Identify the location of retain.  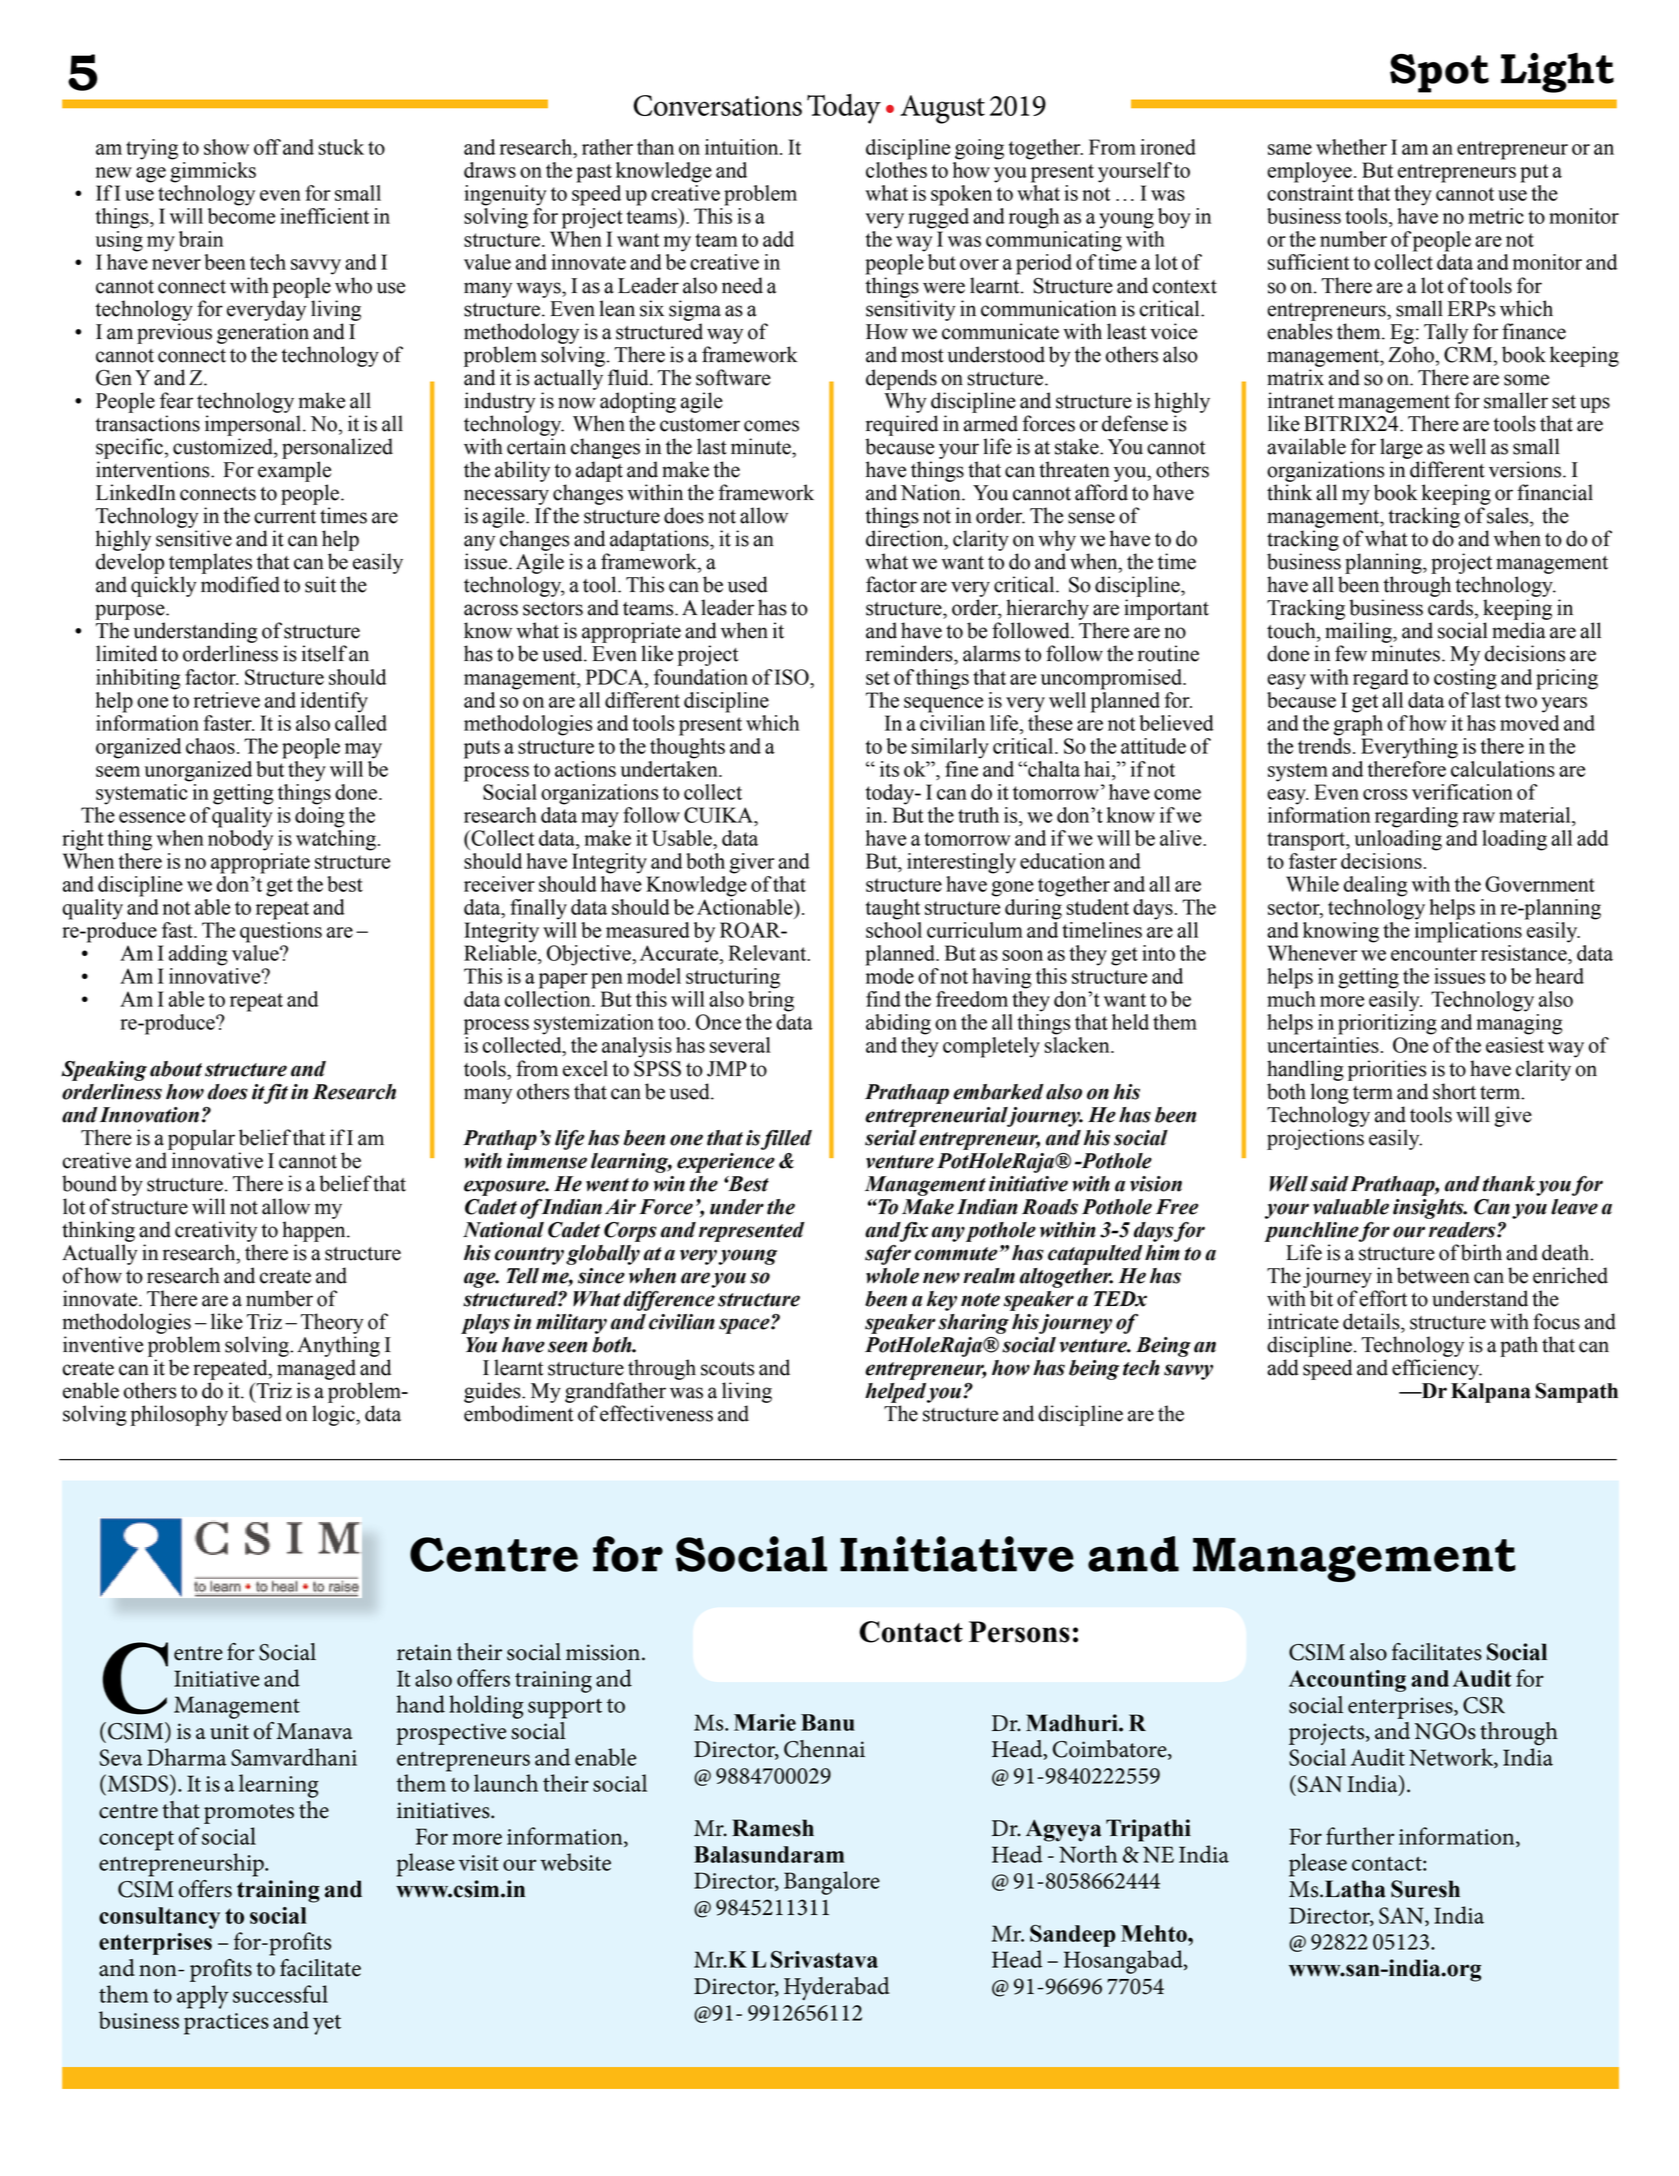
(424, 1652).
